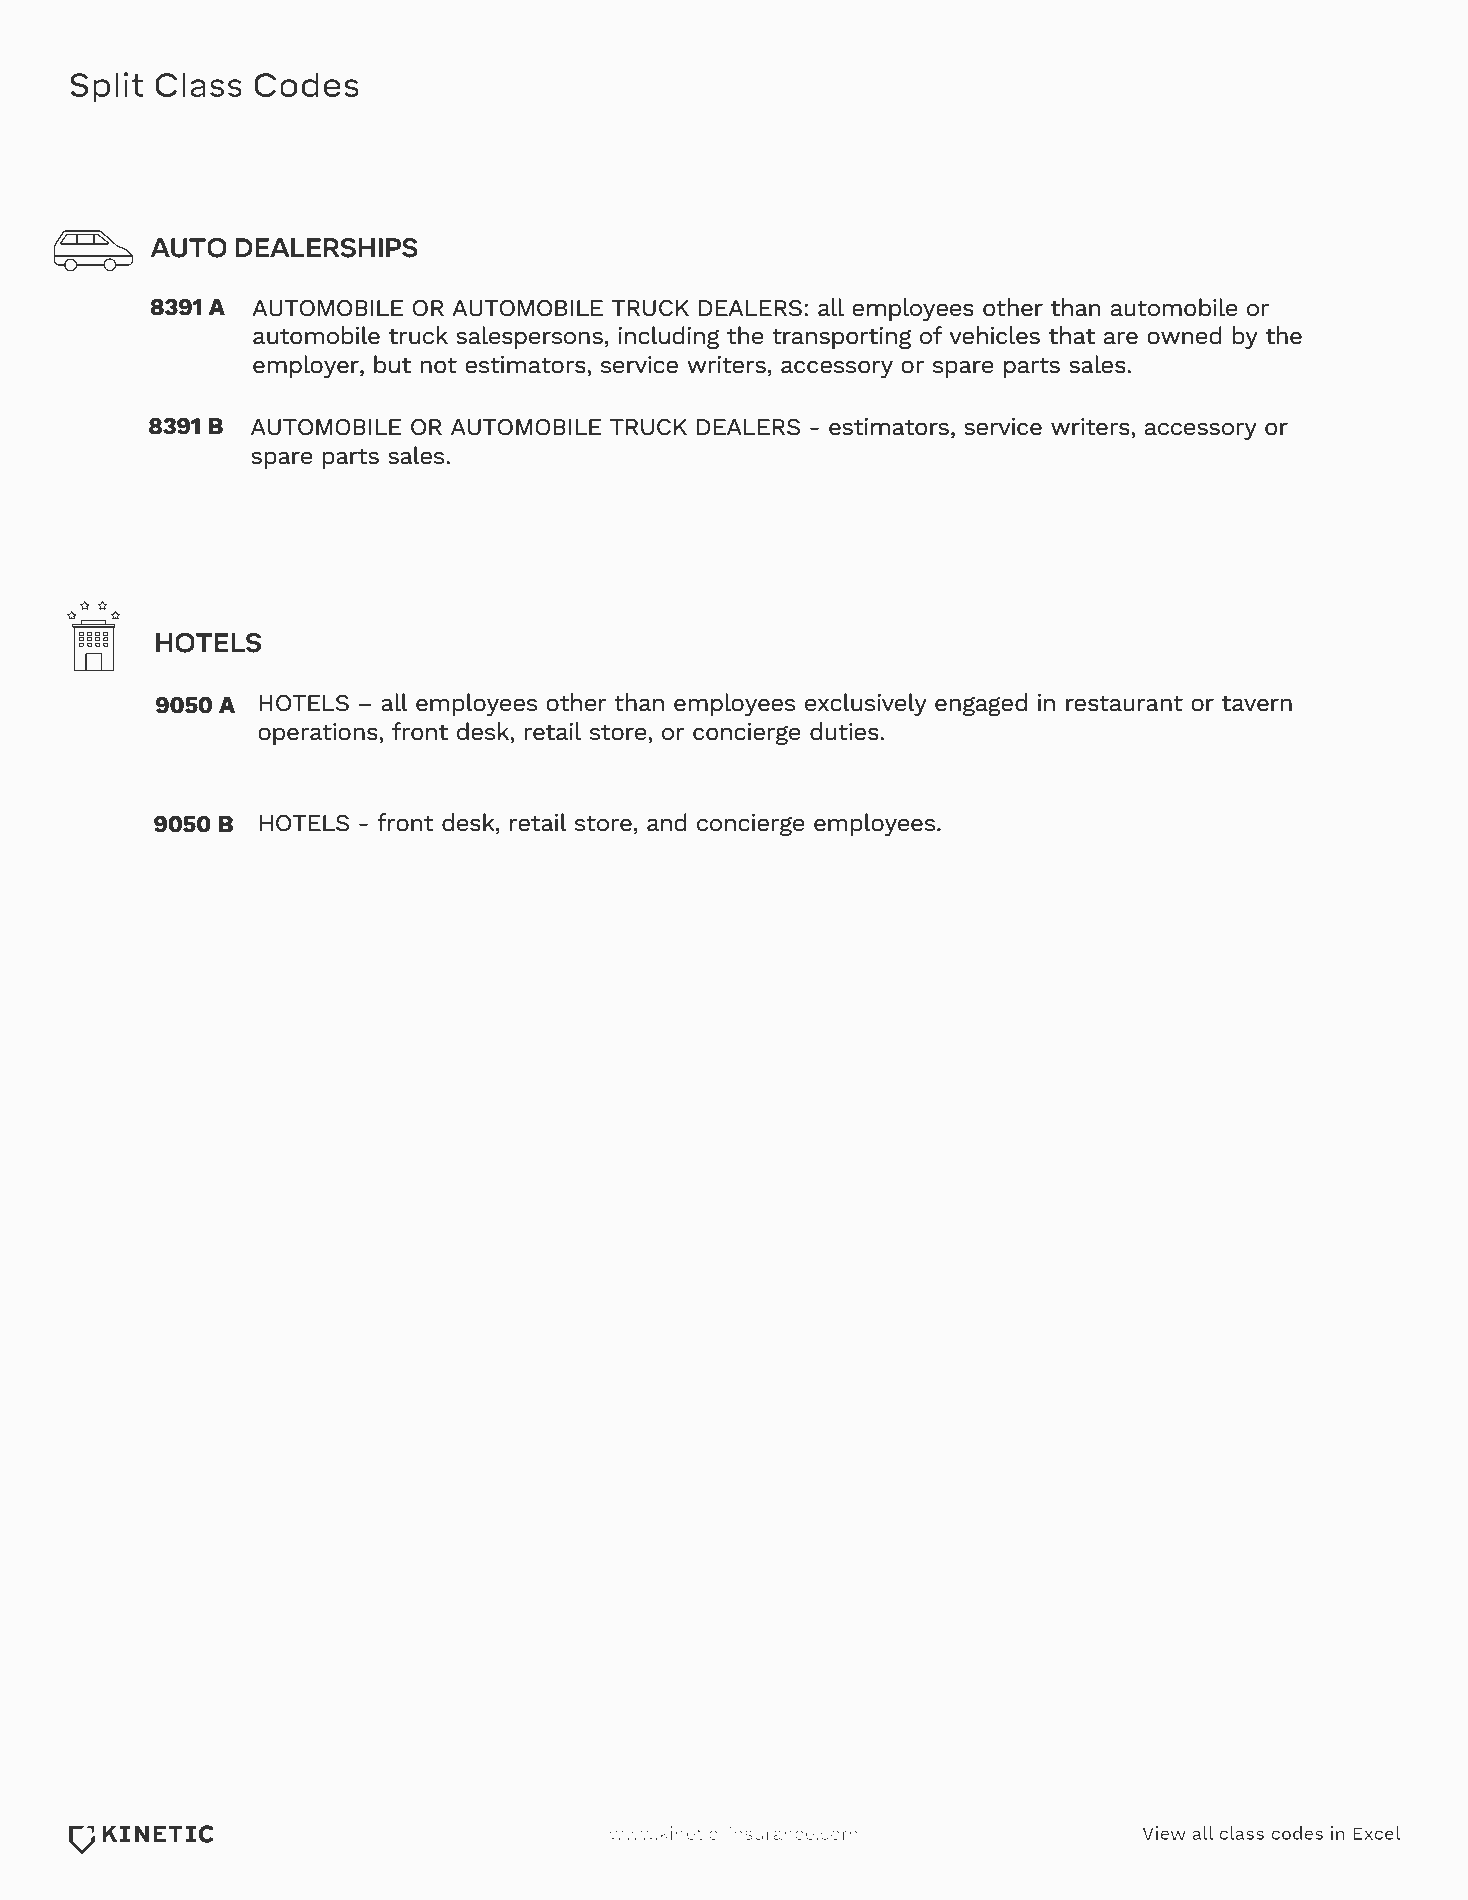 The height and width of the screenshot is (1900, 1468). I want to click on View, so click(1164, 1833).
